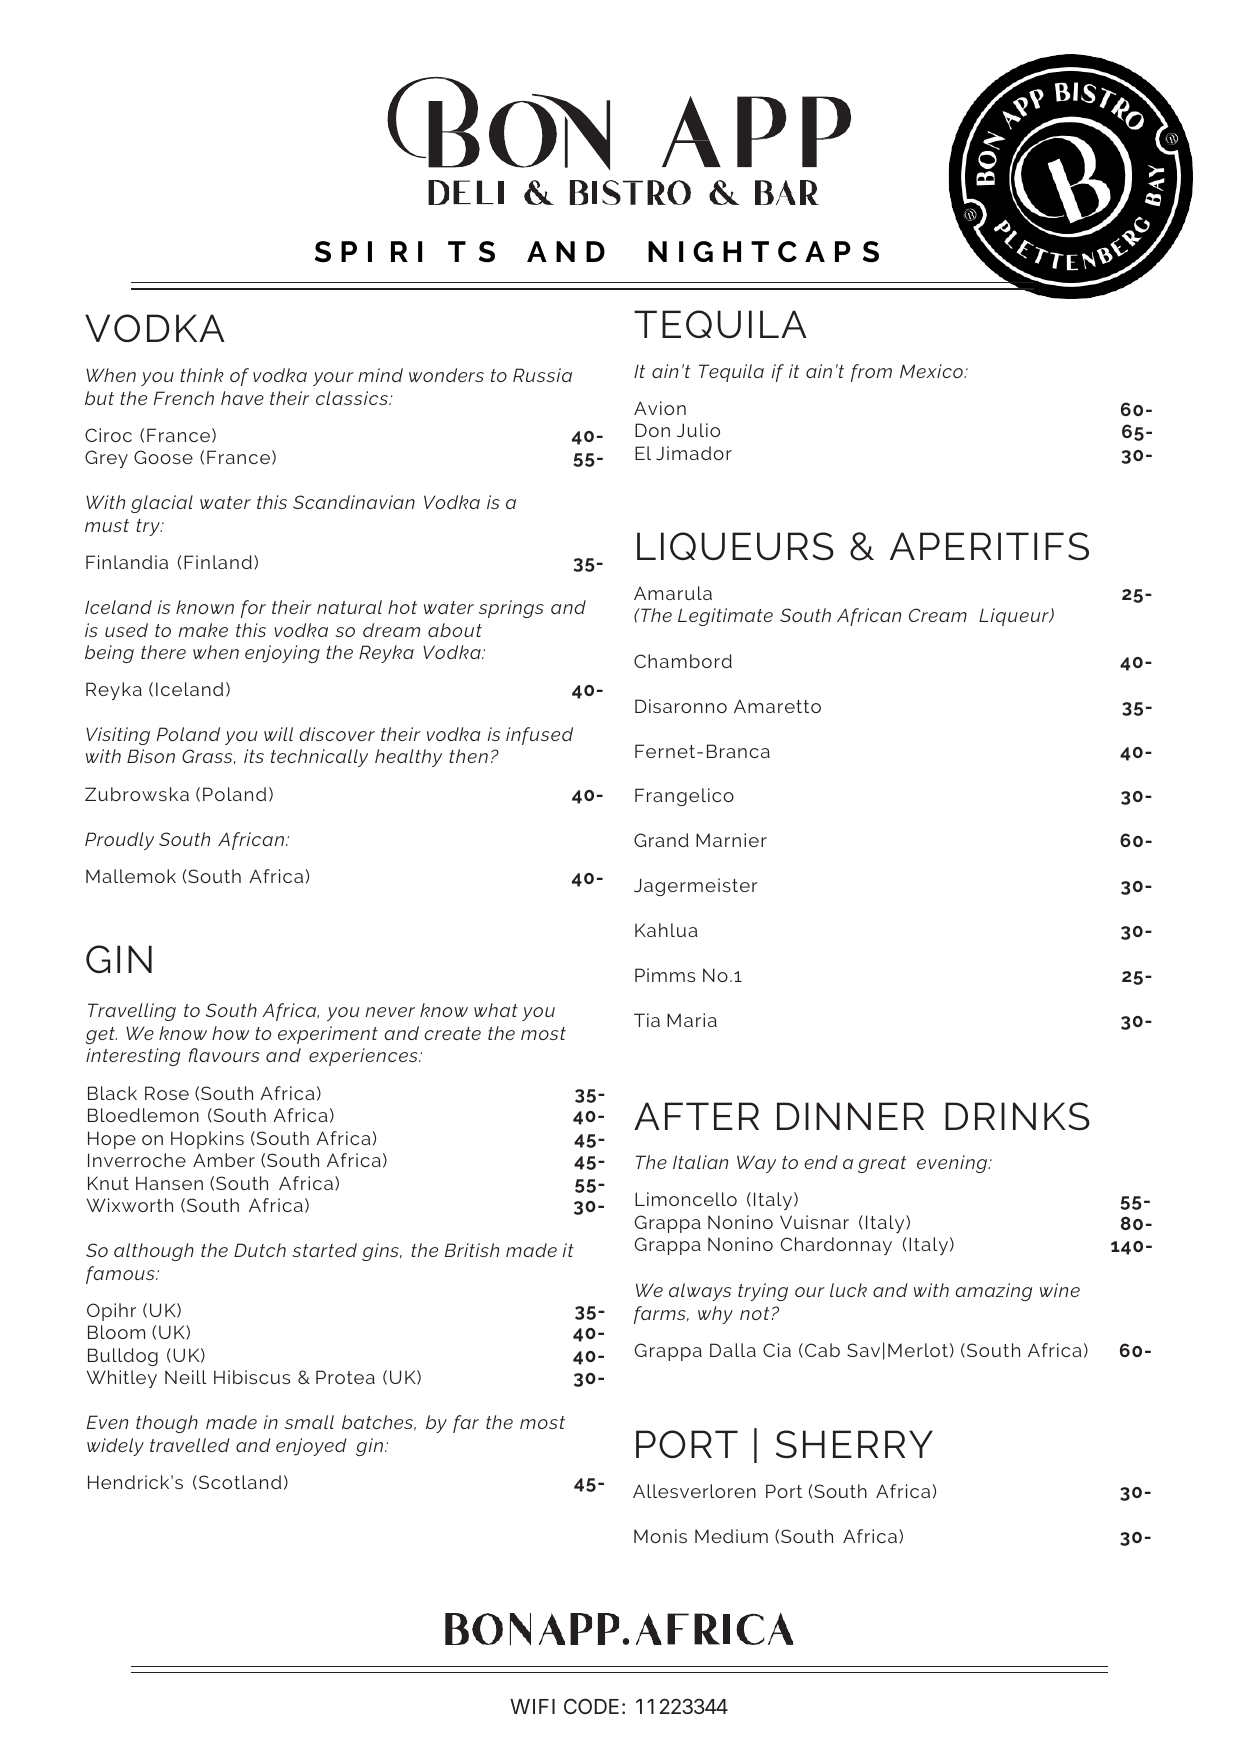 Image resolution: width=1238 pixels, height=1752 pixels. I want to click on Dutch, so click(260, 1250).
